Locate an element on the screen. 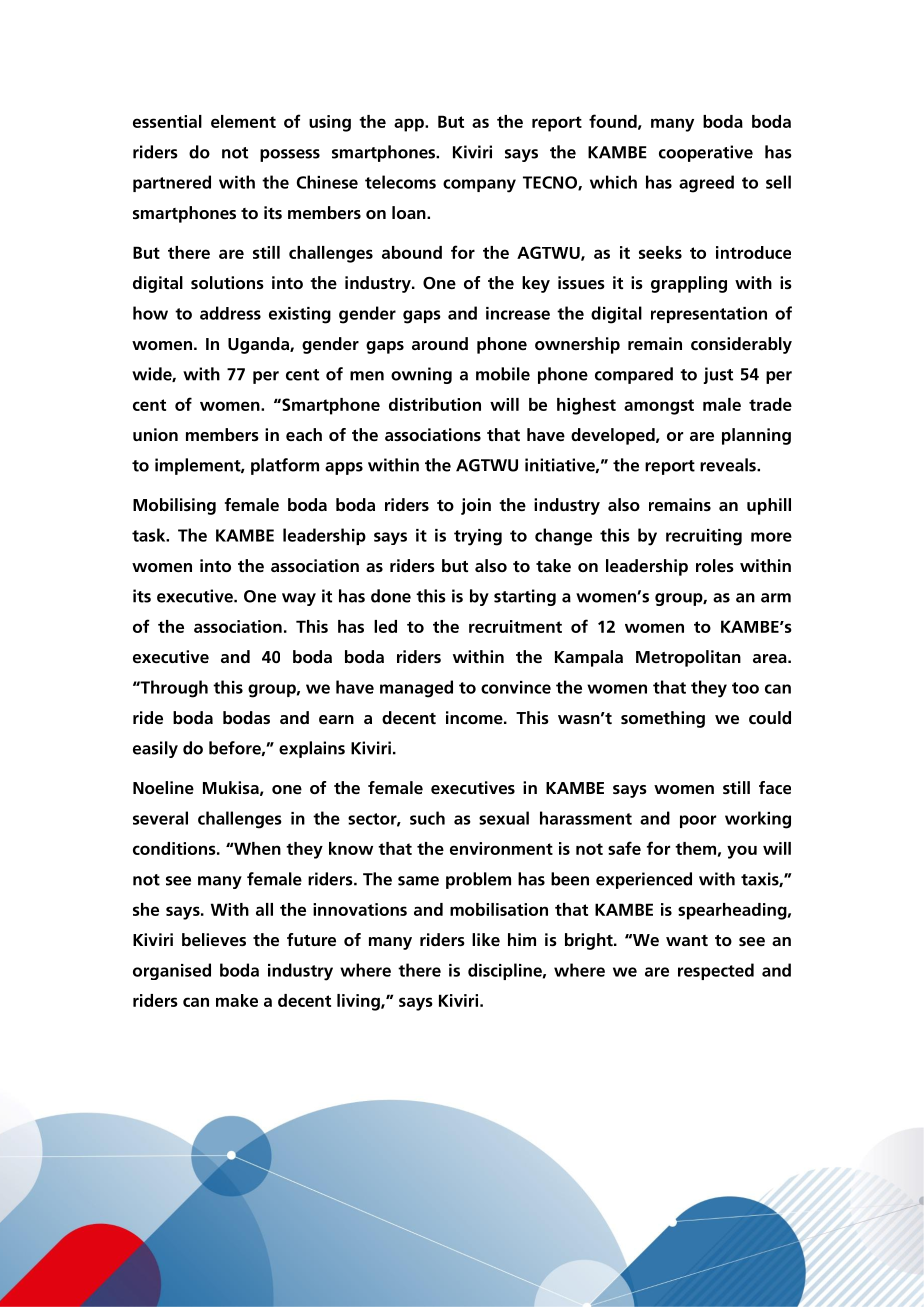 The width and height of the screenshot is (924, 1307). element is located at coordinates (243, 121).
